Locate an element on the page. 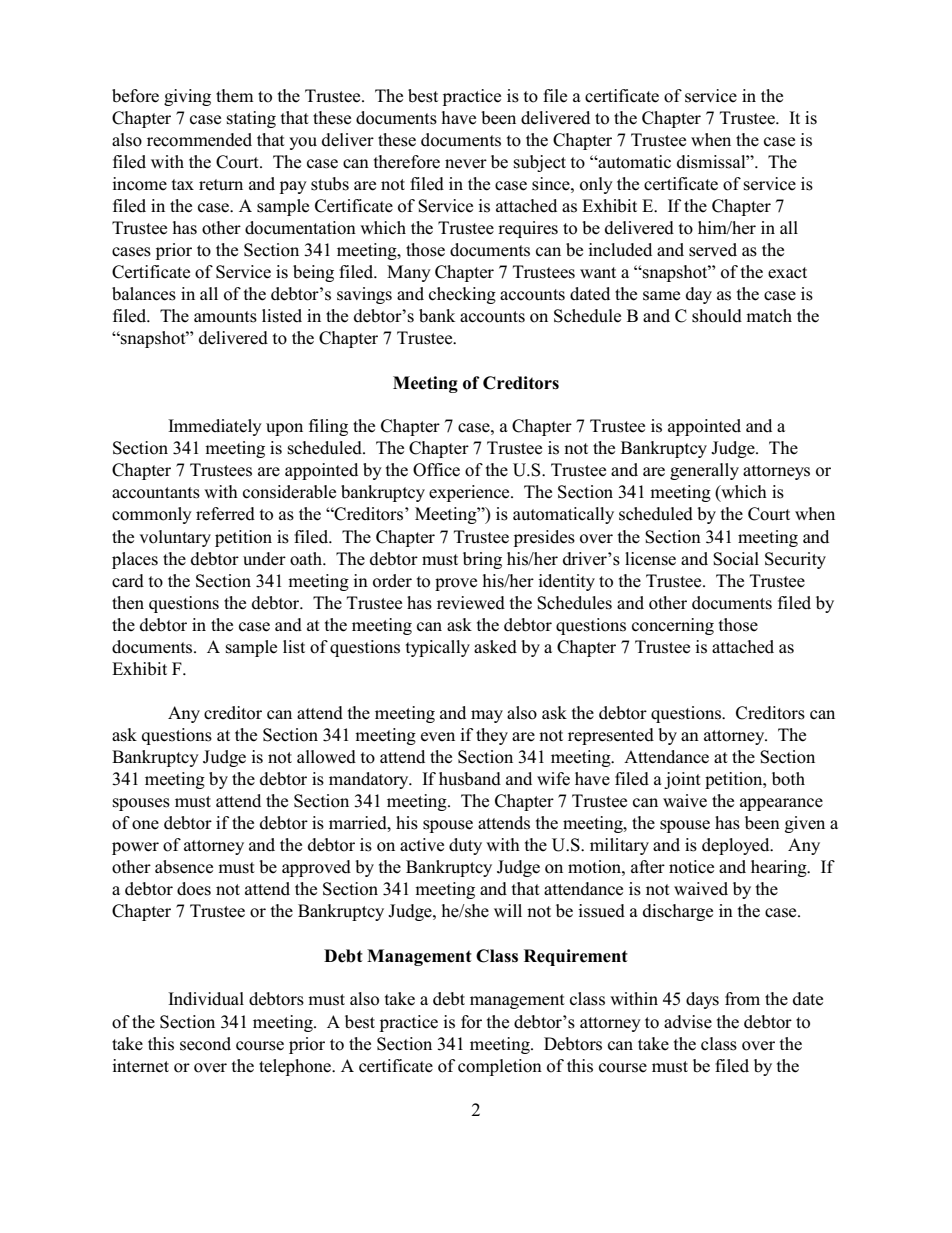 This document has width=952, height=1233. second is located at coordinates (205, 1044).
